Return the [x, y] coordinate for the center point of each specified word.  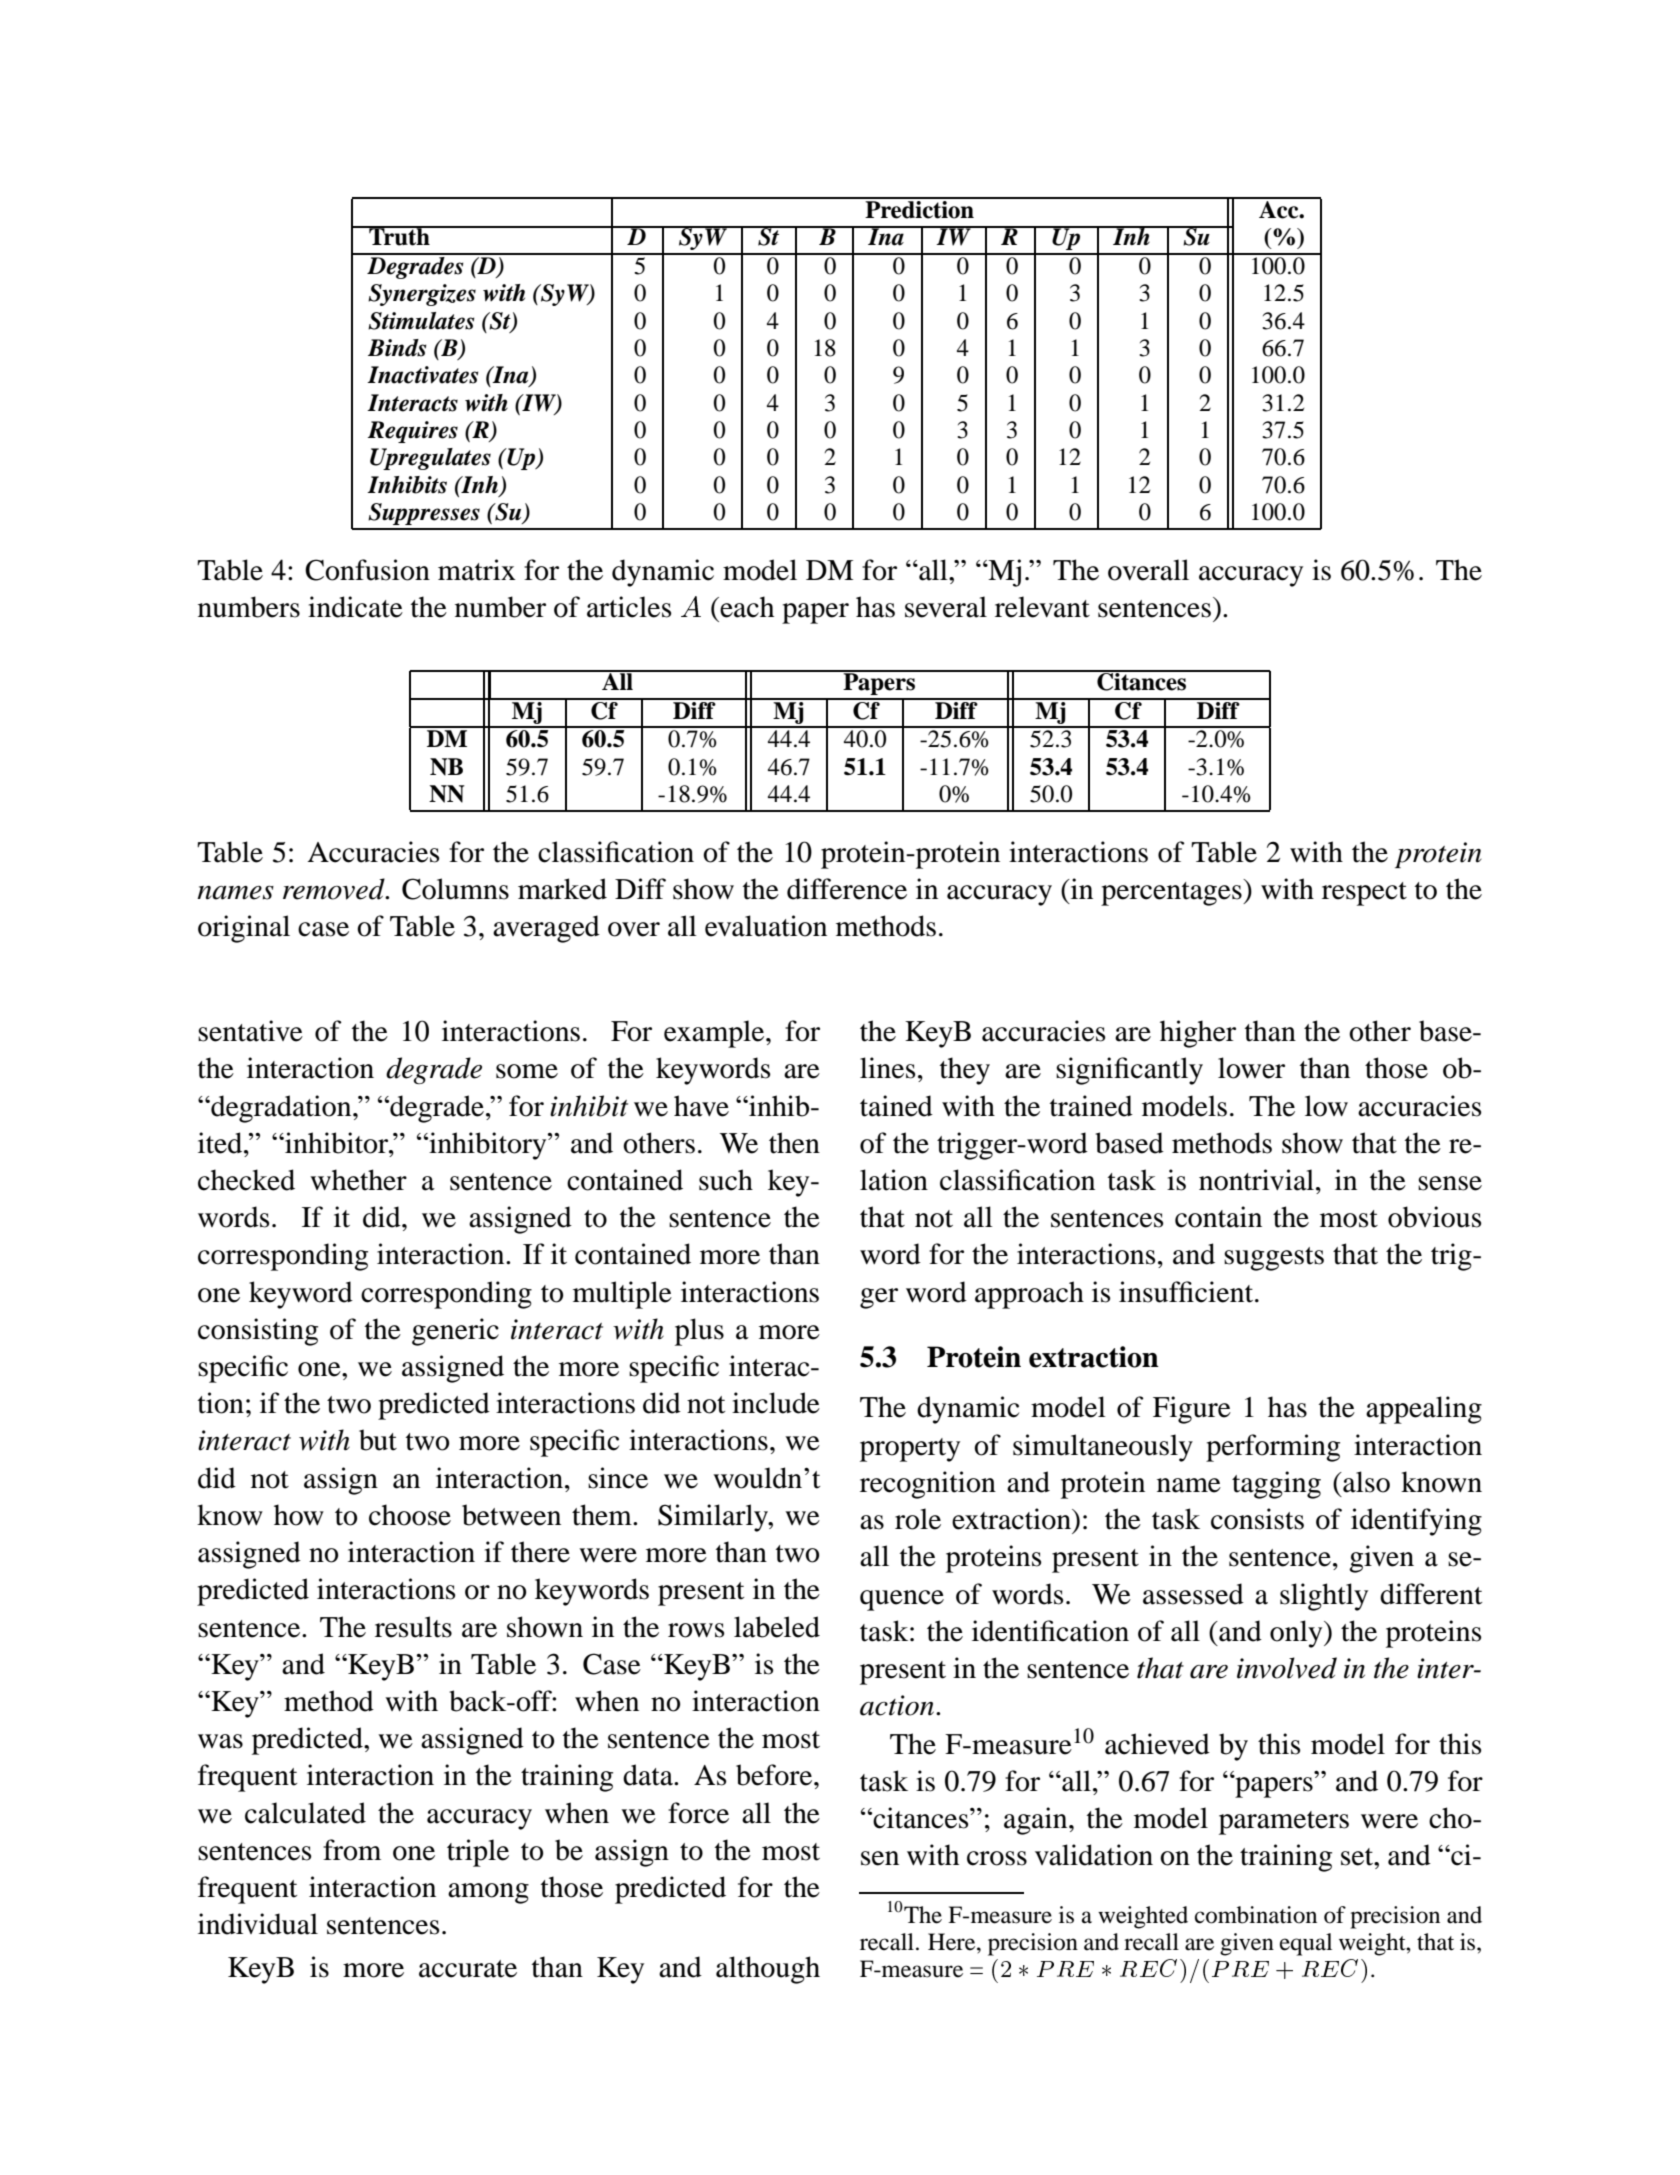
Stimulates [421, 321]
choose [410, 1515]
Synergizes [422, 295]
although [768, 1970]
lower [1251, 1068]
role [918, 1519]
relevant [1042, 607]
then [794, 1143]
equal [1306, 1944]
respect [1364, 894]
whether [358, 1180]
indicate [355, 607]
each [746, 607]
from [352, 1850]
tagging [1276, 1485]
